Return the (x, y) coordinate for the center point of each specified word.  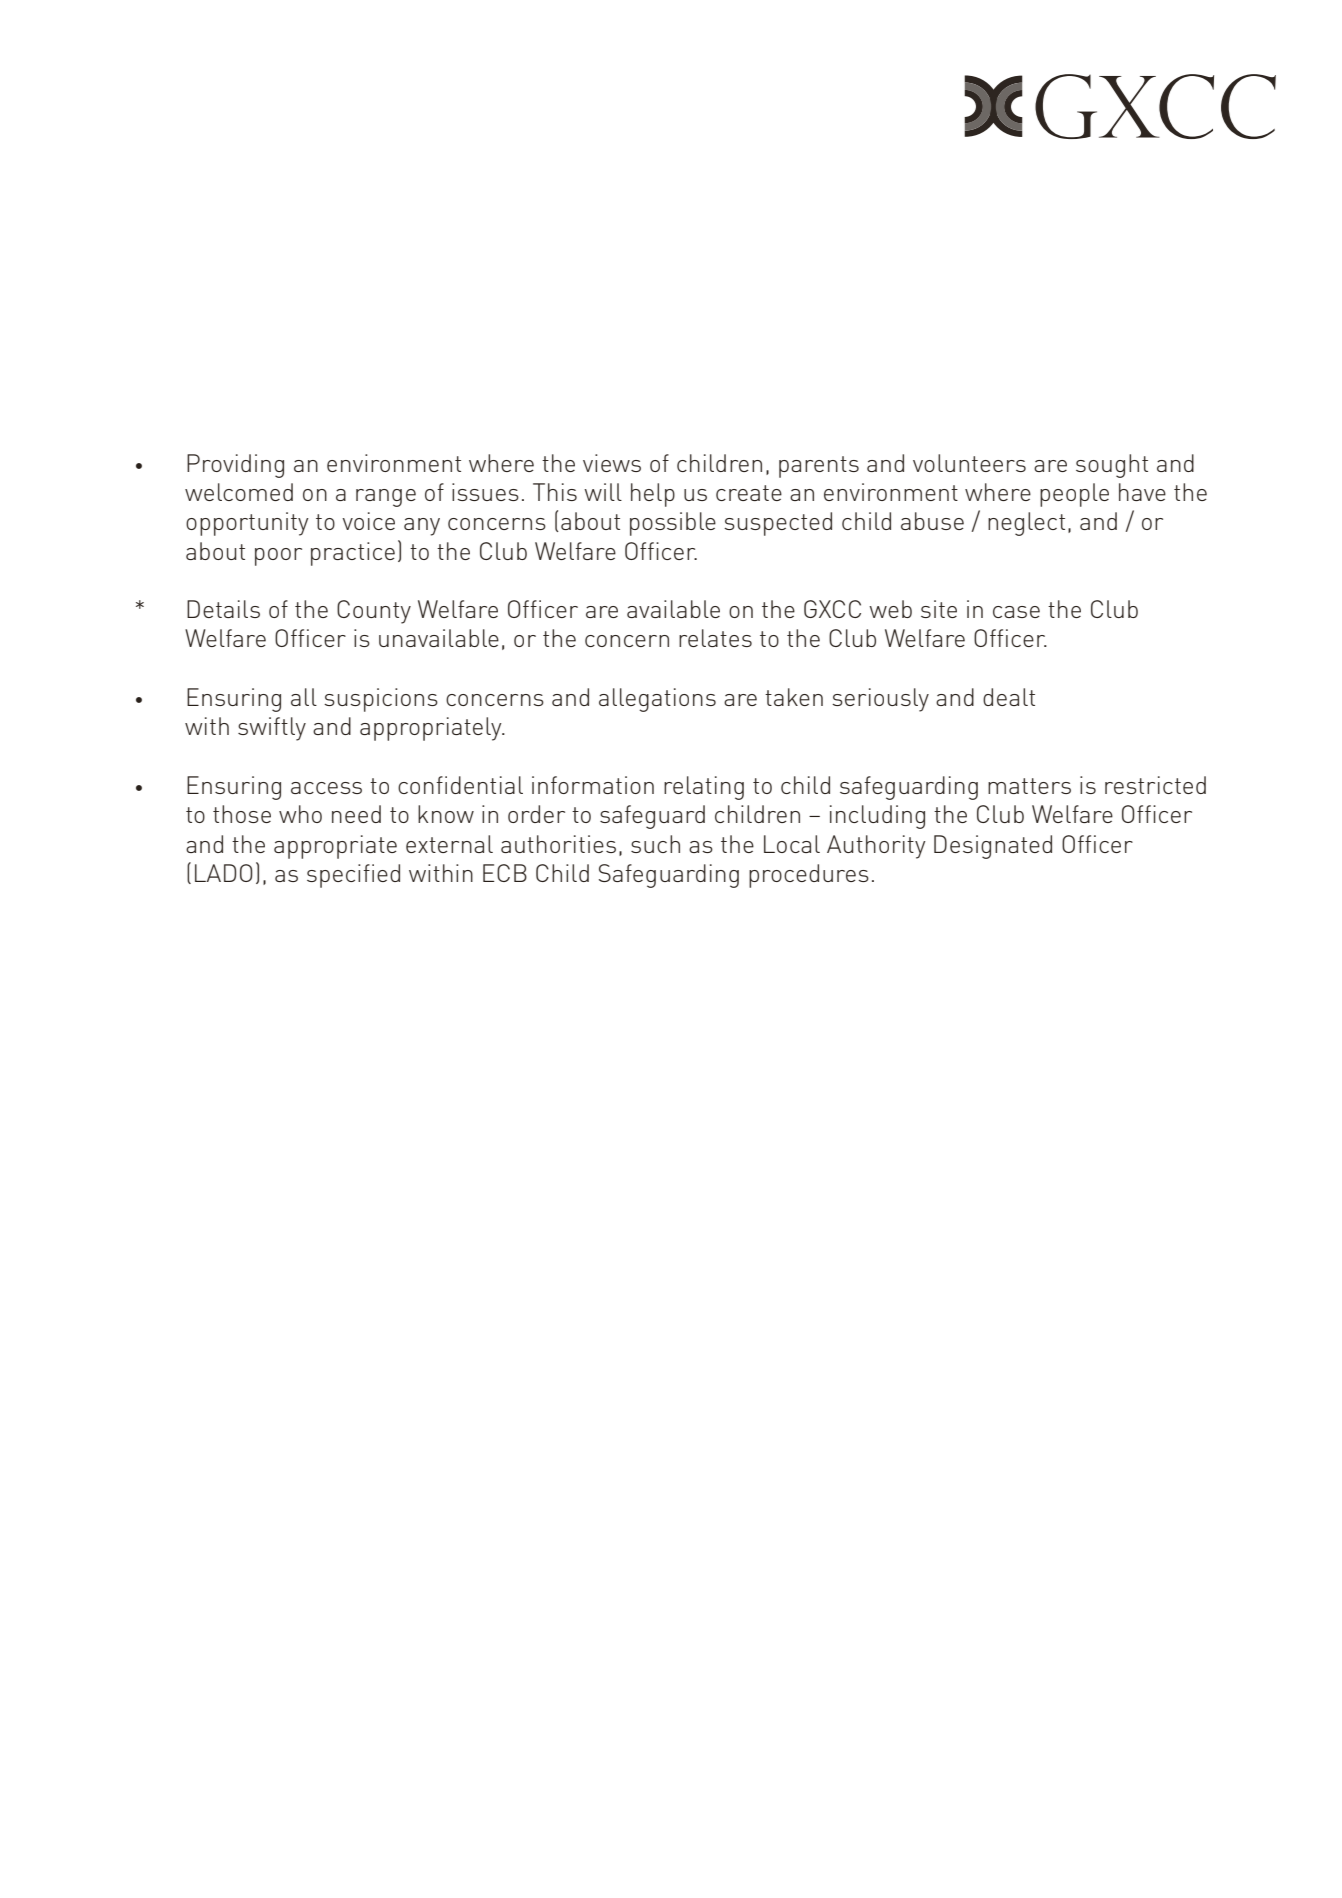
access (326, 788)
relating (704, 788)
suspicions (381, 700)
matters (1029, 786)
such (655, 844)
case (1016, 612)
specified (353, 876)
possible (673, 524)
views (612, 463)
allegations (657, 700)
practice (353, 554)
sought (1112, 466)
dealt (1009, 697)
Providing (235, 466)
